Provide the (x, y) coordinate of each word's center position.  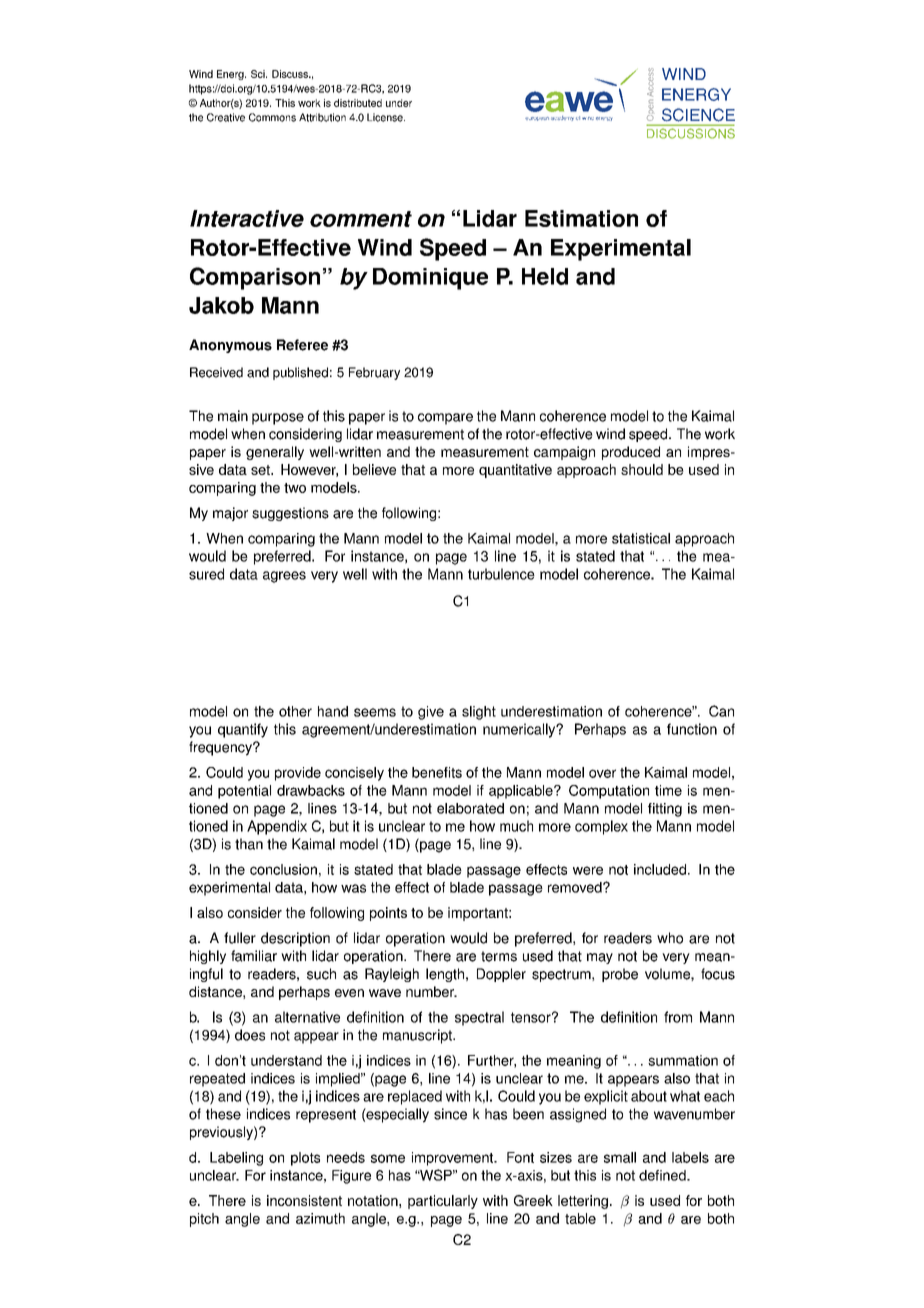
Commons (272, 117)
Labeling (236, 1159)
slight (479, 713)
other (295, 711)
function (692, 729)
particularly (443, 1202)
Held (545, 276)
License (386, 117)
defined (663, 1175)
